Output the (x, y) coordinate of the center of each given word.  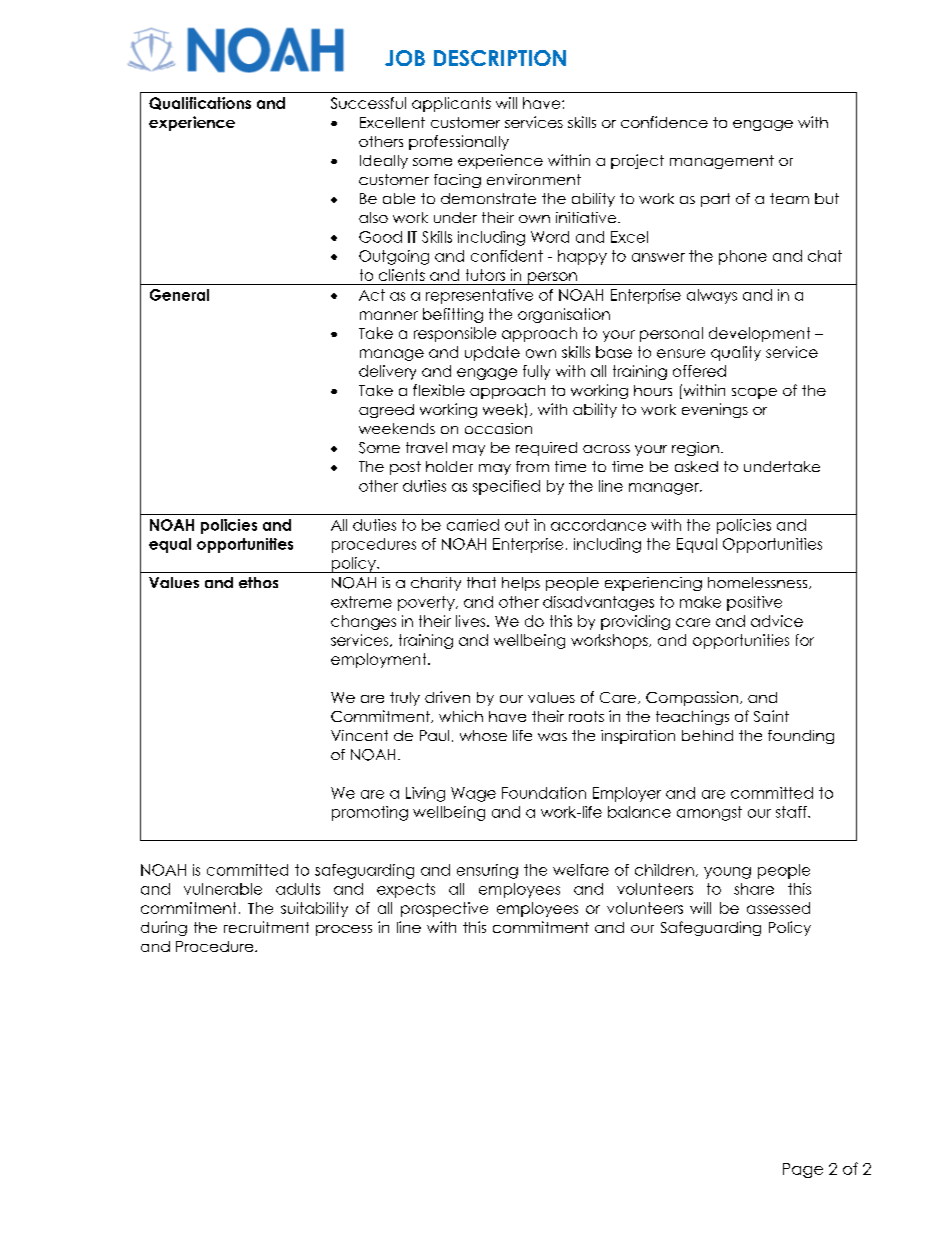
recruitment (266, 927)
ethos (258, 582)
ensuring (487, 871)
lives (472, 621)
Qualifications (200, 103)
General (179, 295)
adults (298, 889)
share (754, 889)
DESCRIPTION (500, 58)
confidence (664, 122)
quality (736, 353)
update (492, 353)
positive (754, 603)
